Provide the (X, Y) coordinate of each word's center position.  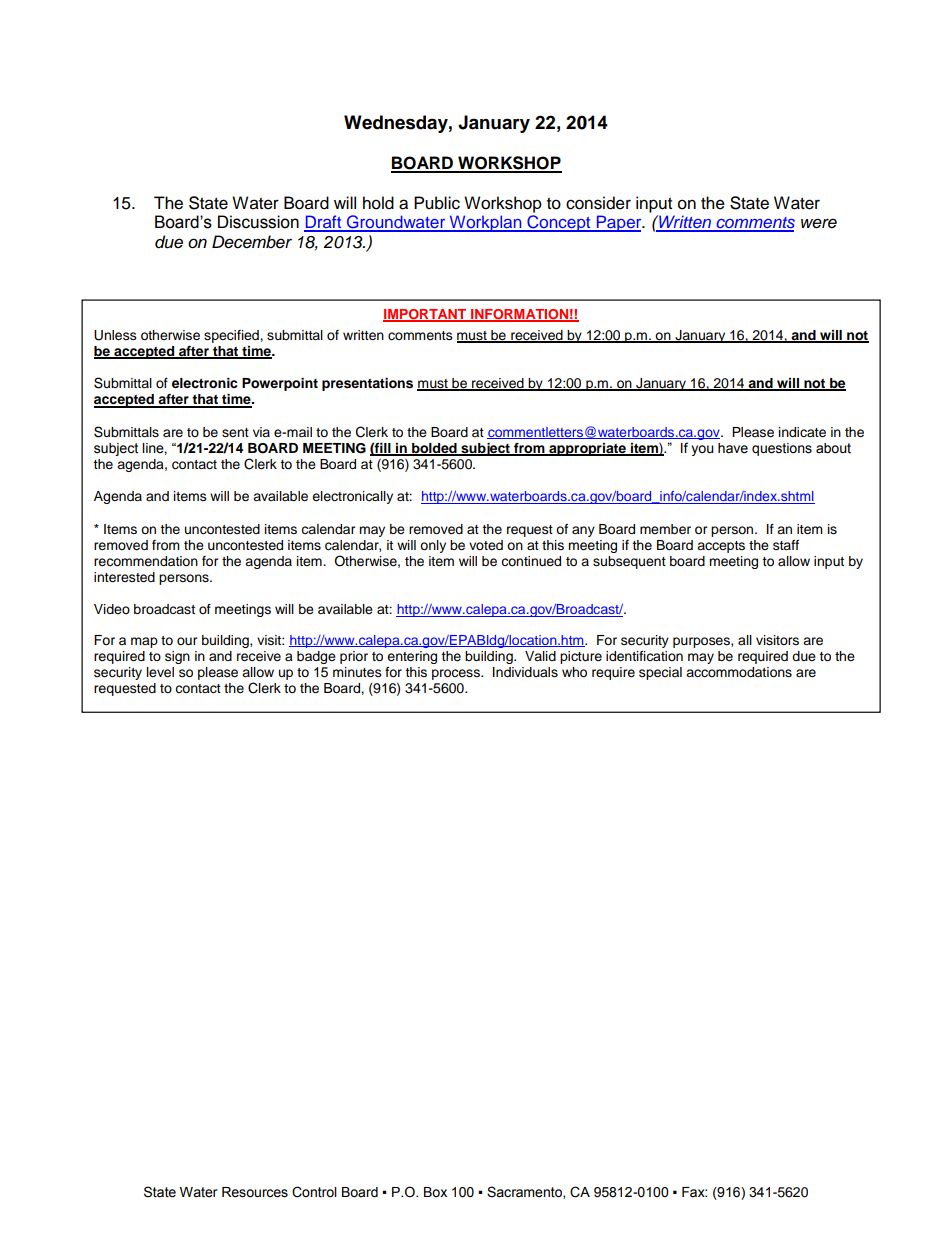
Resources (255, 1192)
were (819, 223)
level (160, 672)
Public (437, 203)
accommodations (739, 672)
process (457, 674)
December (252, 242)
